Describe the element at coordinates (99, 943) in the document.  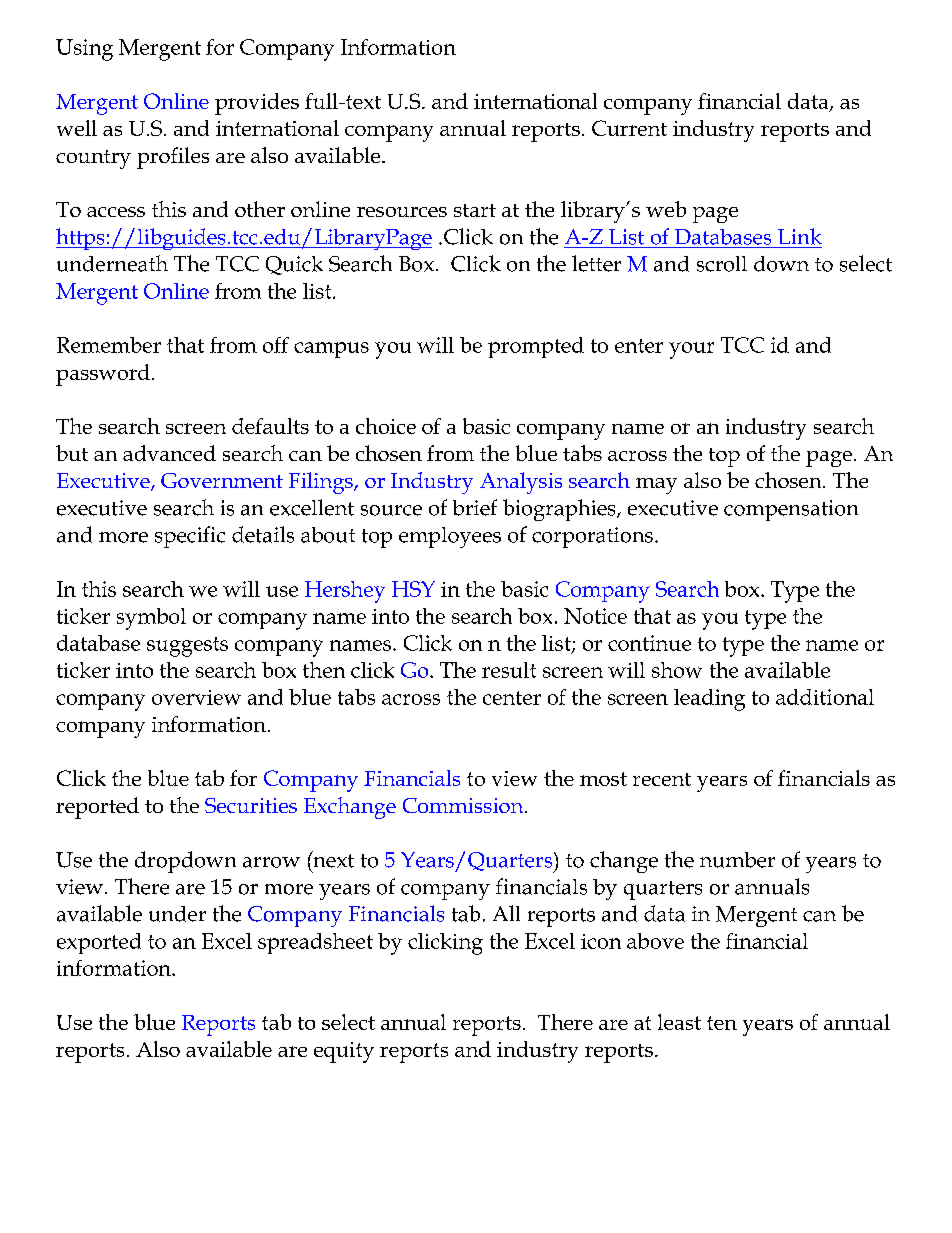
I see `exported` at that location.
